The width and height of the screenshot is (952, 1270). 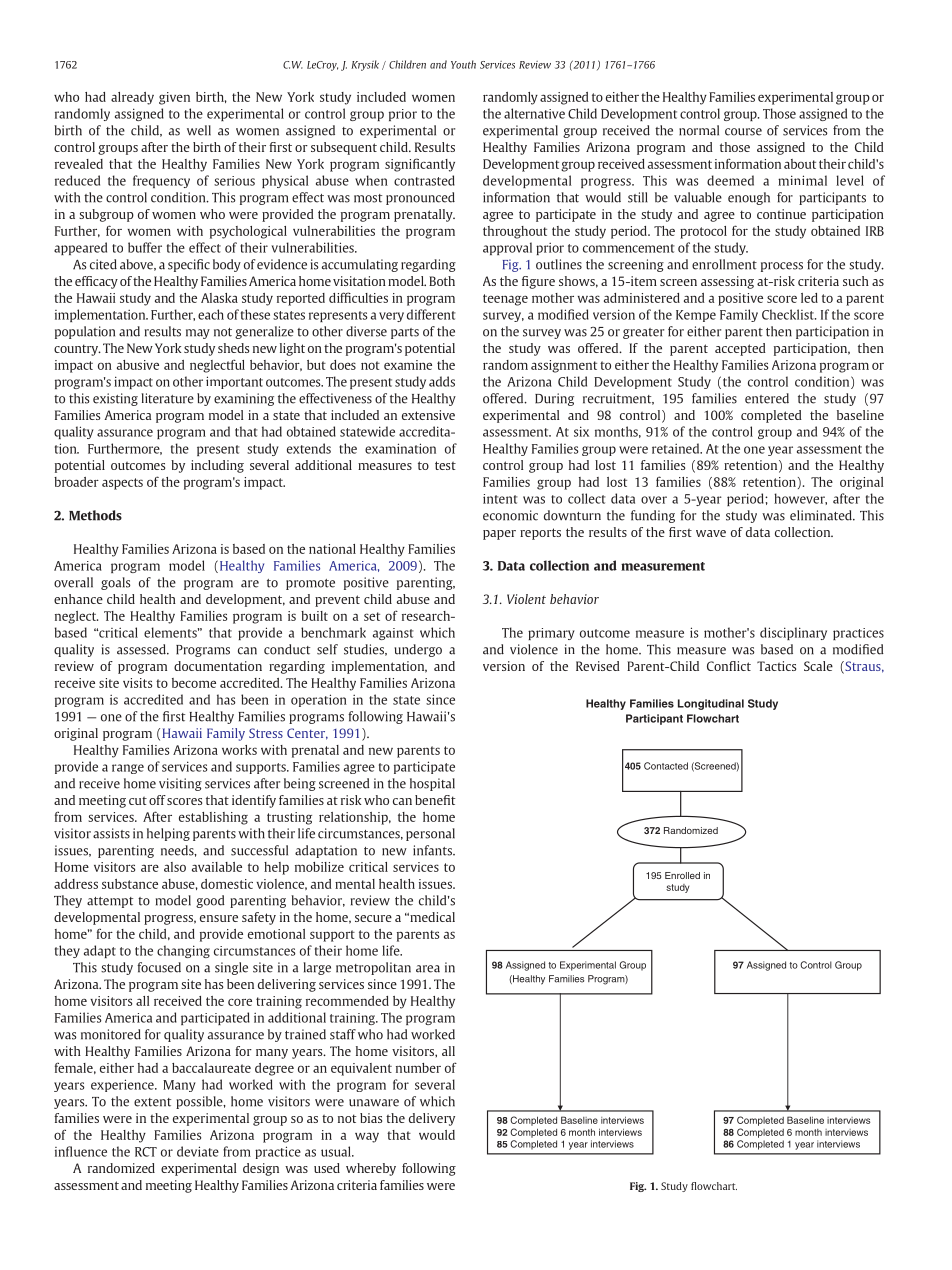 I want to click on course, so click(x=743, y=132).
